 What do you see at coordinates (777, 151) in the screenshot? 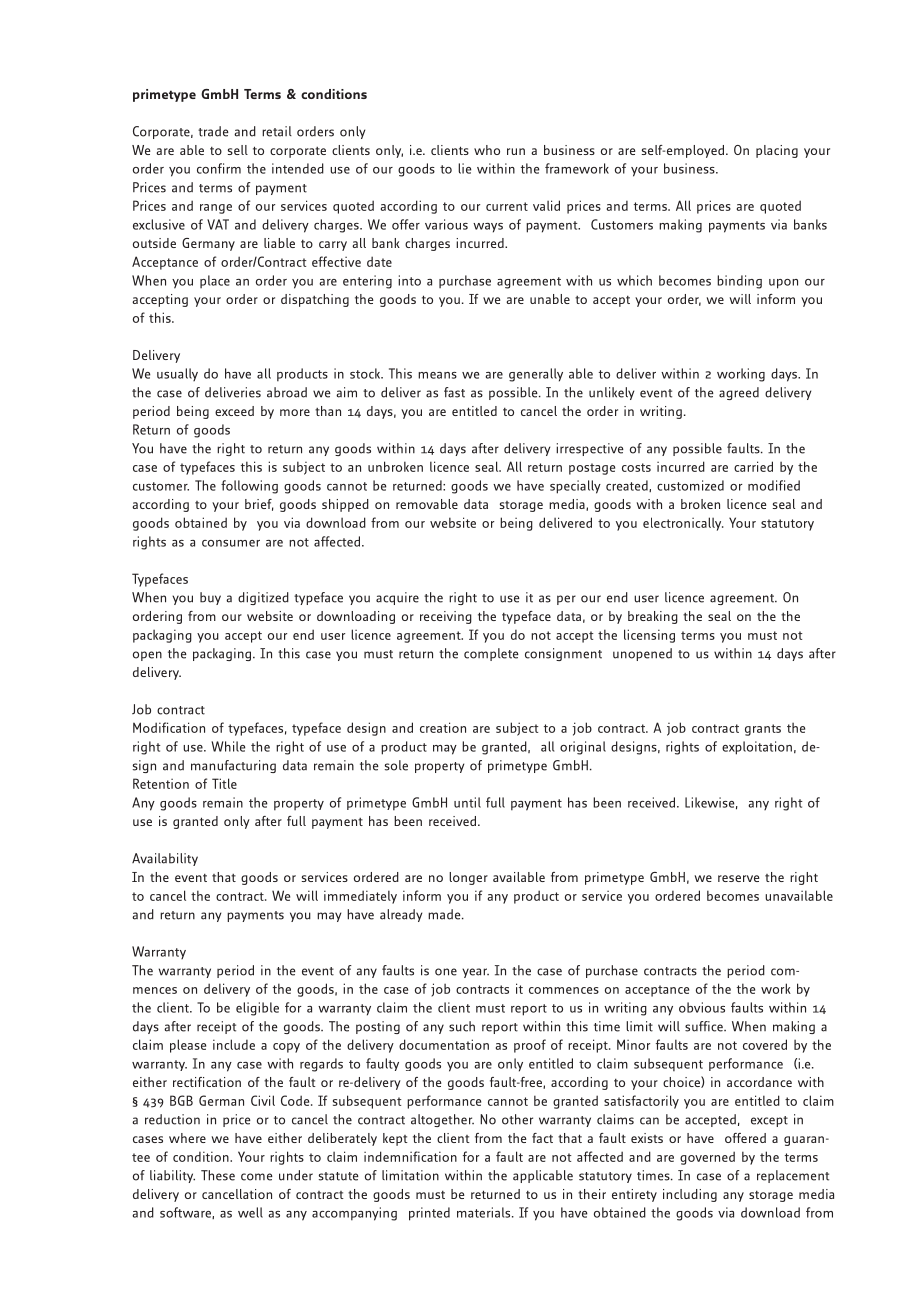
I see `placing` at bounding box center [777, 151].
